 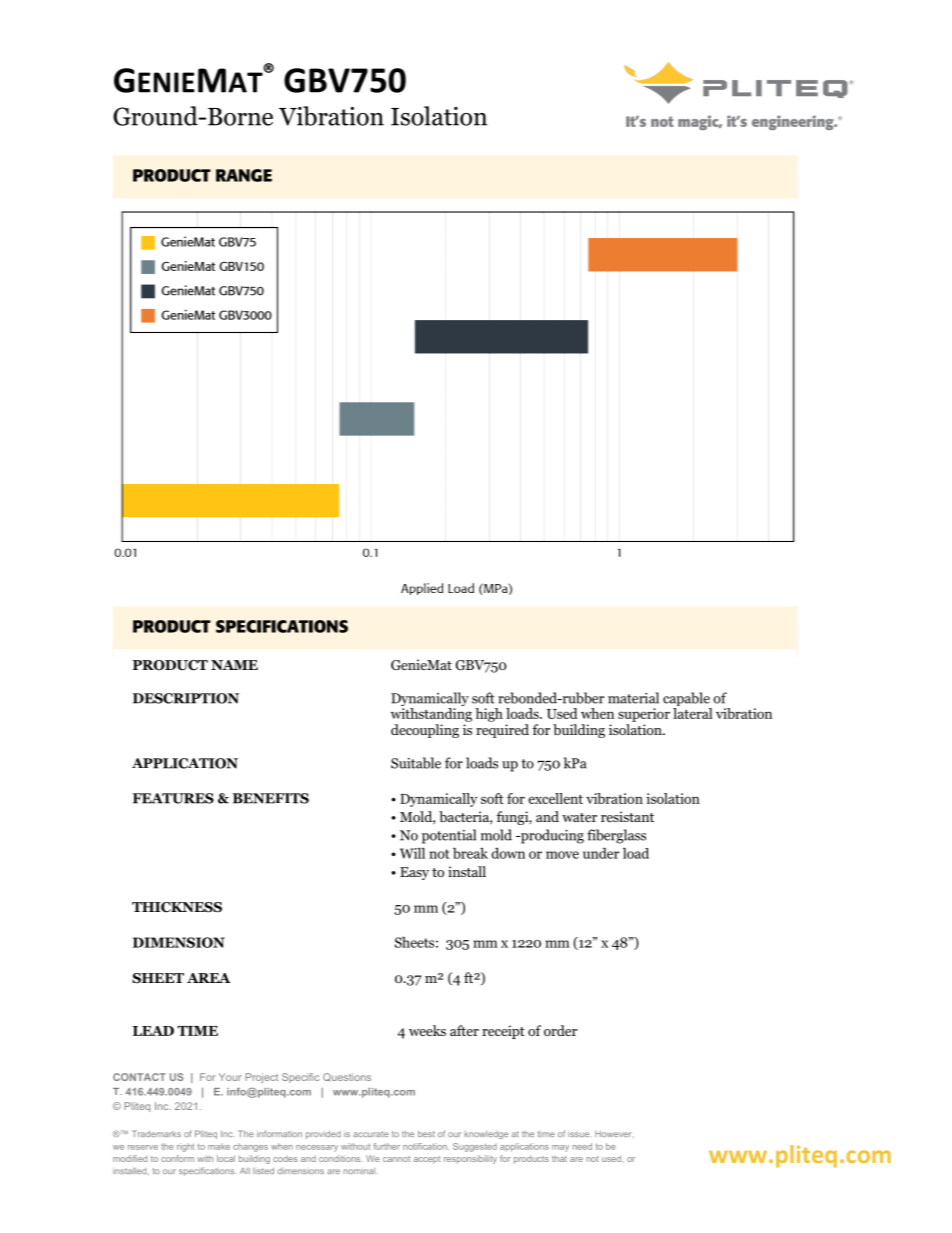 I want to click on capable, so click(x=687, y=700).
